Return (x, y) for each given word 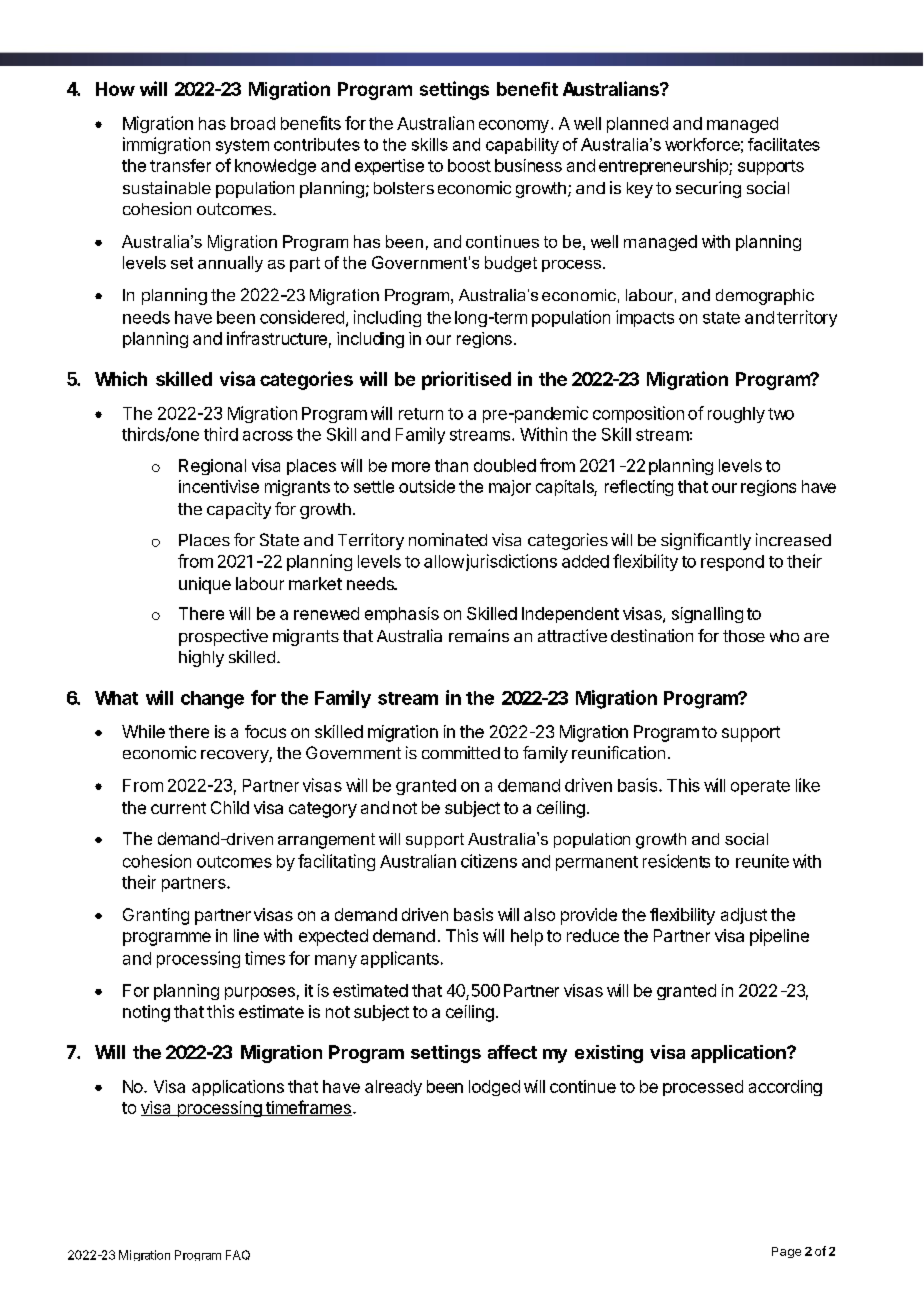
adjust (744, 916)
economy (514, 126)
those (744, 636)
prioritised (466, 380)
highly (201, 658)
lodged (494, 1088)
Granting (156, 916)
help (527, 937)
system (242, 146)
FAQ (238, 1255)
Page (786, 1252)
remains (479, 635)
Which (121, 378)
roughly (736, 415)
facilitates (784, 144)
